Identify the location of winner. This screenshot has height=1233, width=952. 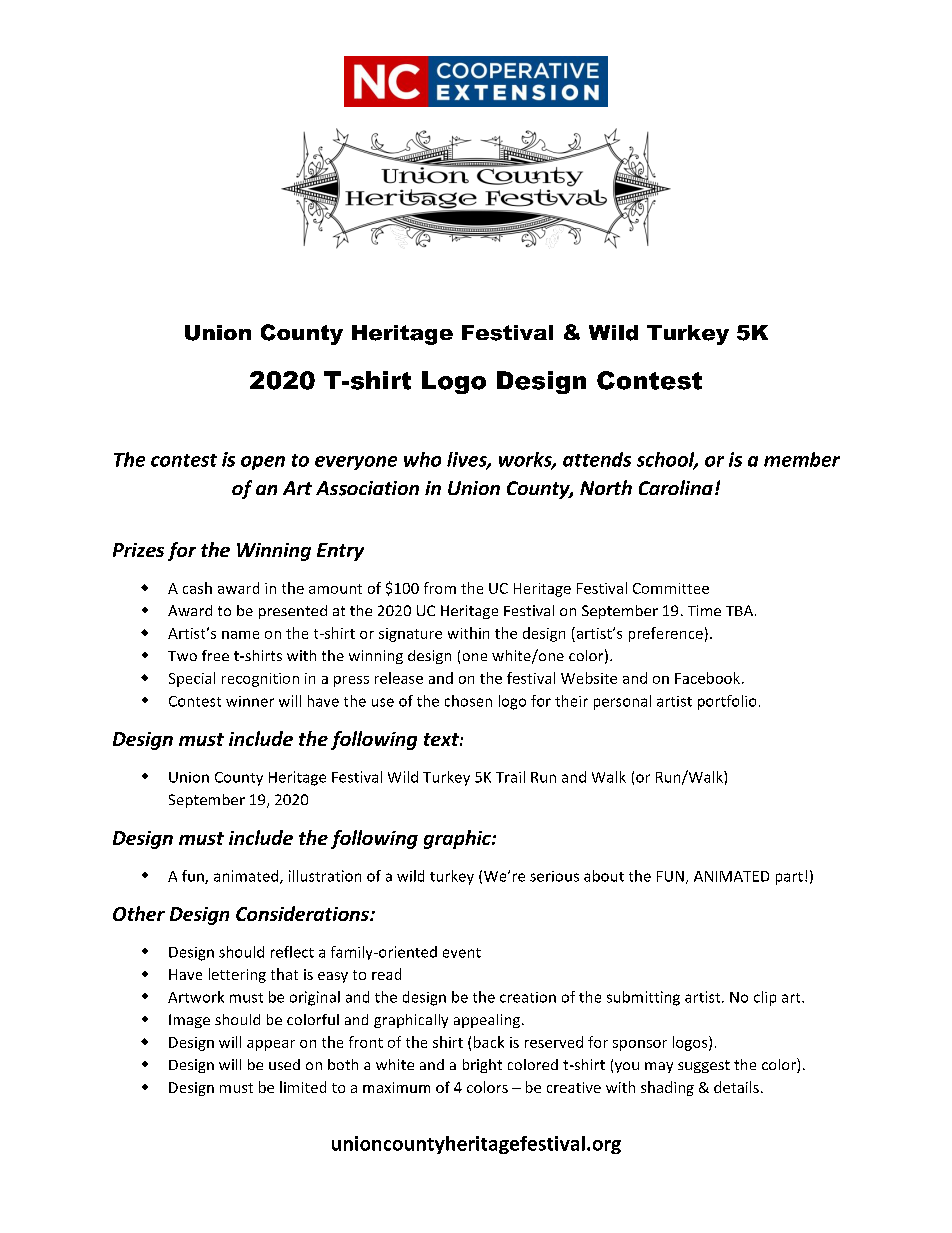
(250, 701).
